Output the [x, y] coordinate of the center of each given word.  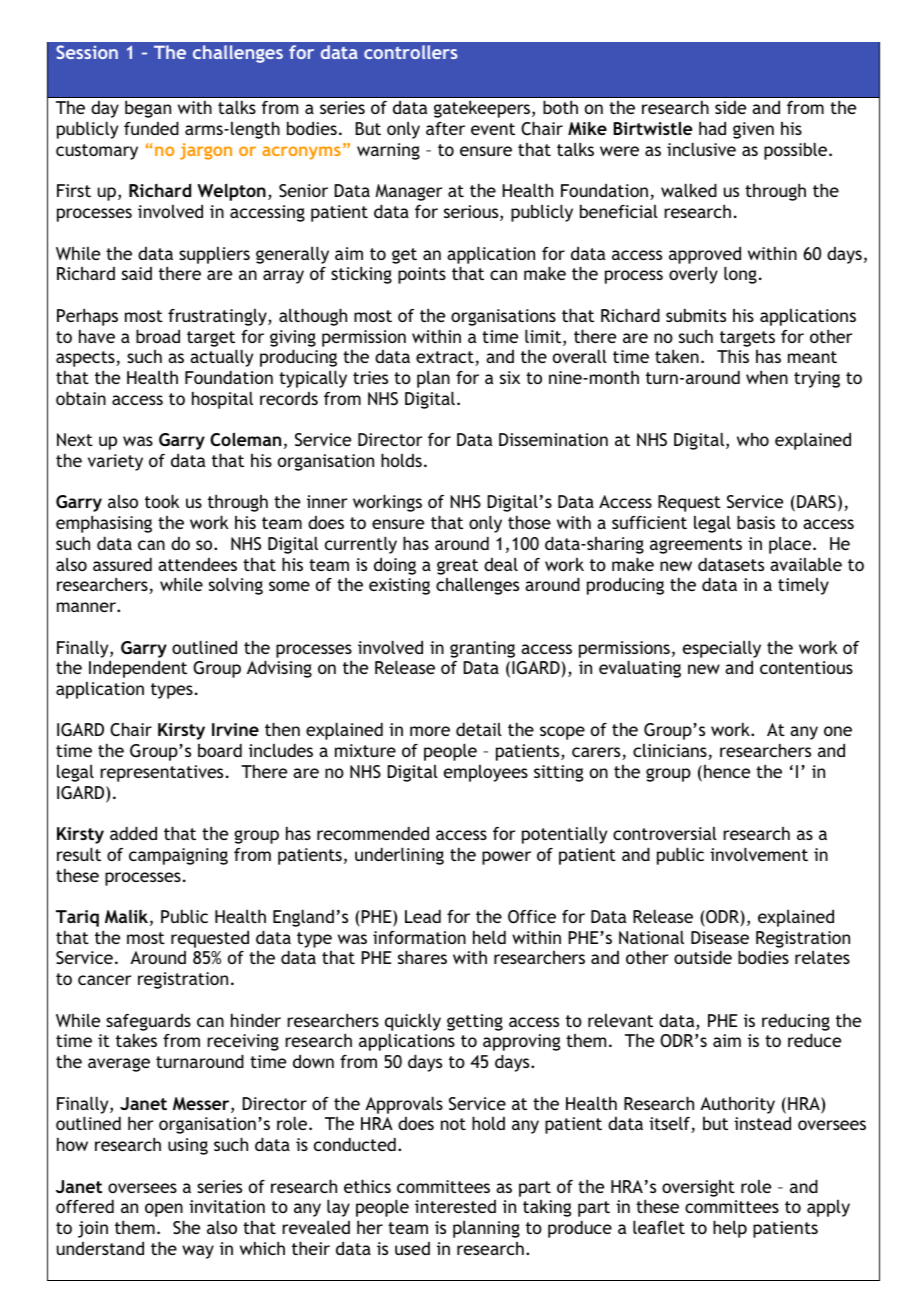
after [445, 128]
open [164, 1210]
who [753, 439]
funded [151, 128]
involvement [759, 854]
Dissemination [553, 439]
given [753, 130]
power [506, 858]
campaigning [178, 856]
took [162, 501]
